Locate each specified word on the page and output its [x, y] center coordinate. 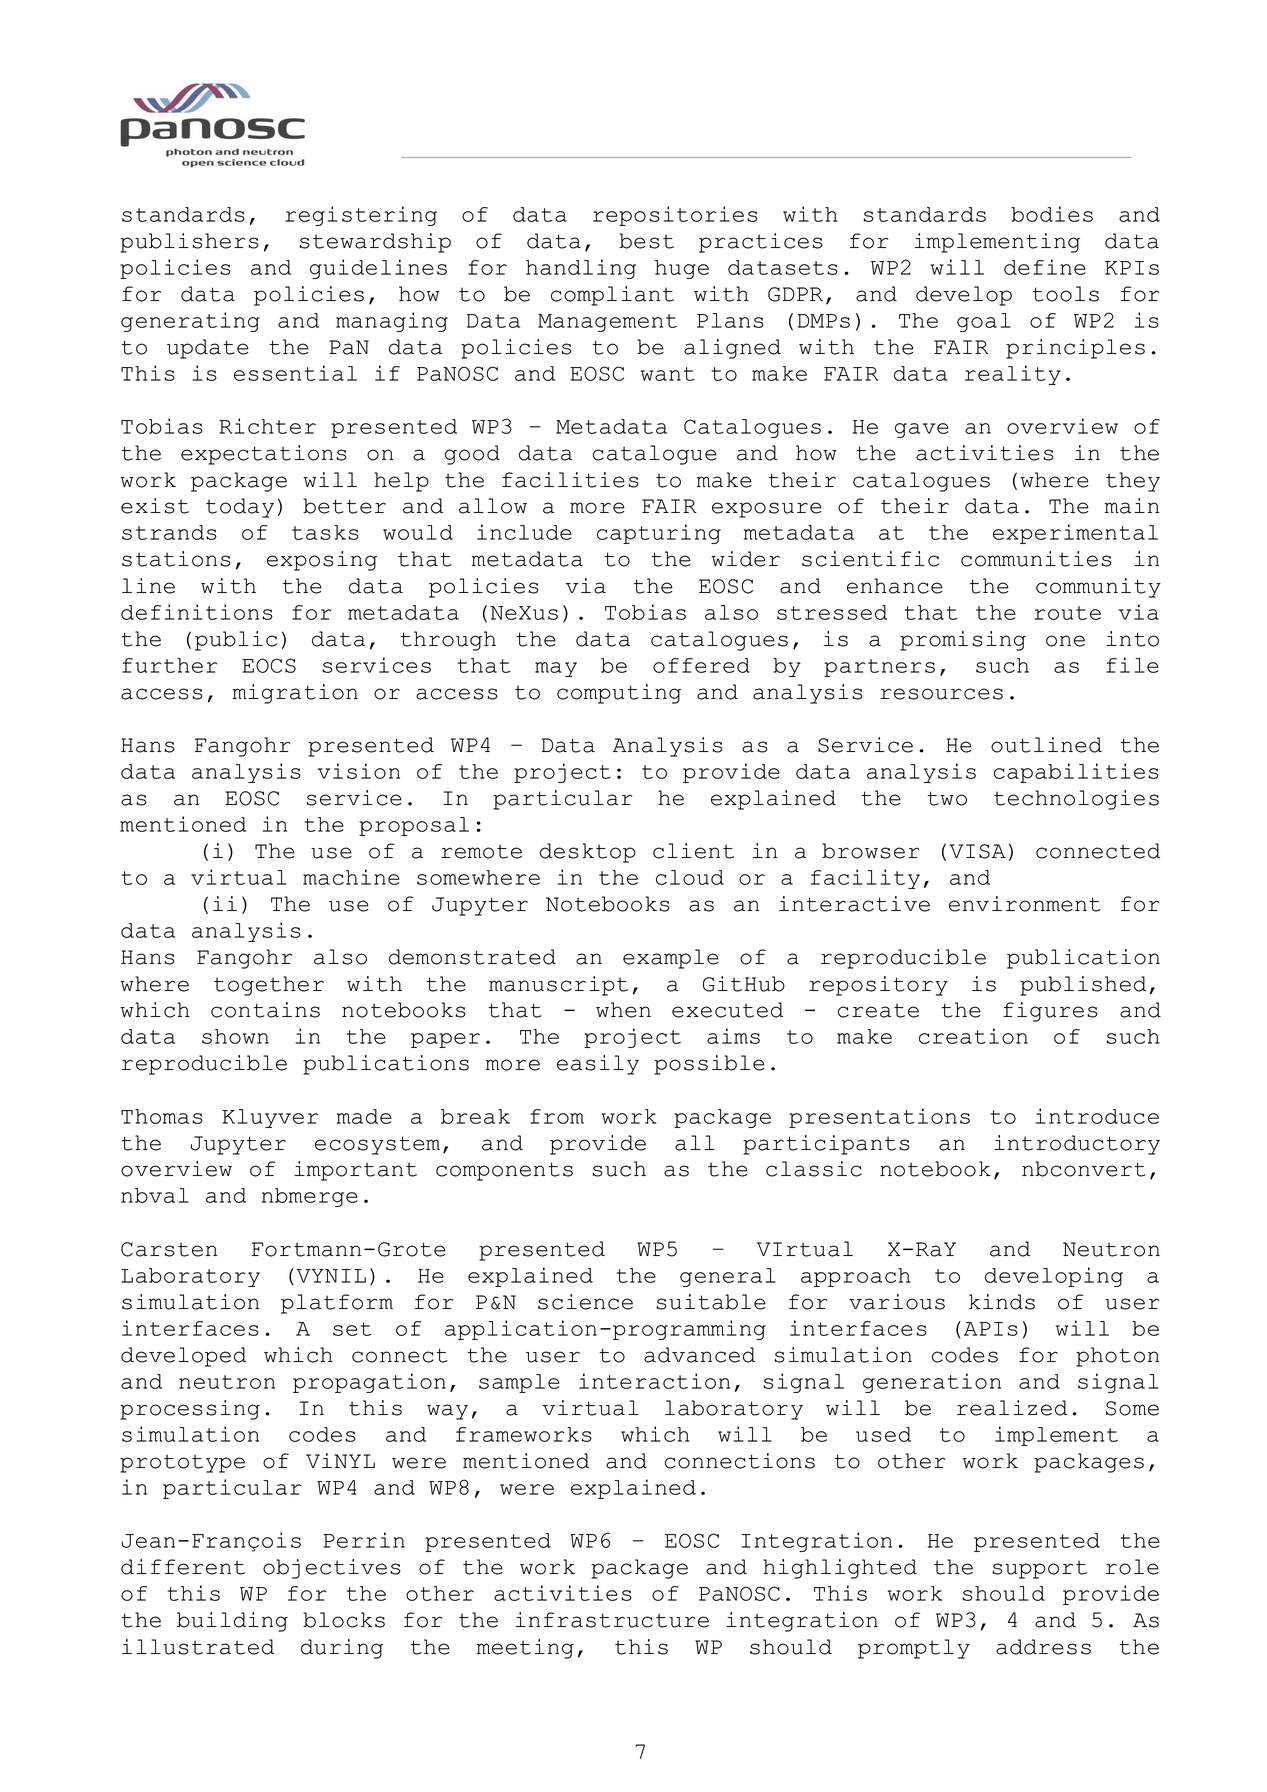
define [1045, 267]
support [1040, 1569]
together [269, 986]
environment [1025, 904]
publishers [189, 243]
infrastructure [612, 1620]
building [232, 1622]
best [646, 241]
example [671, 959]
